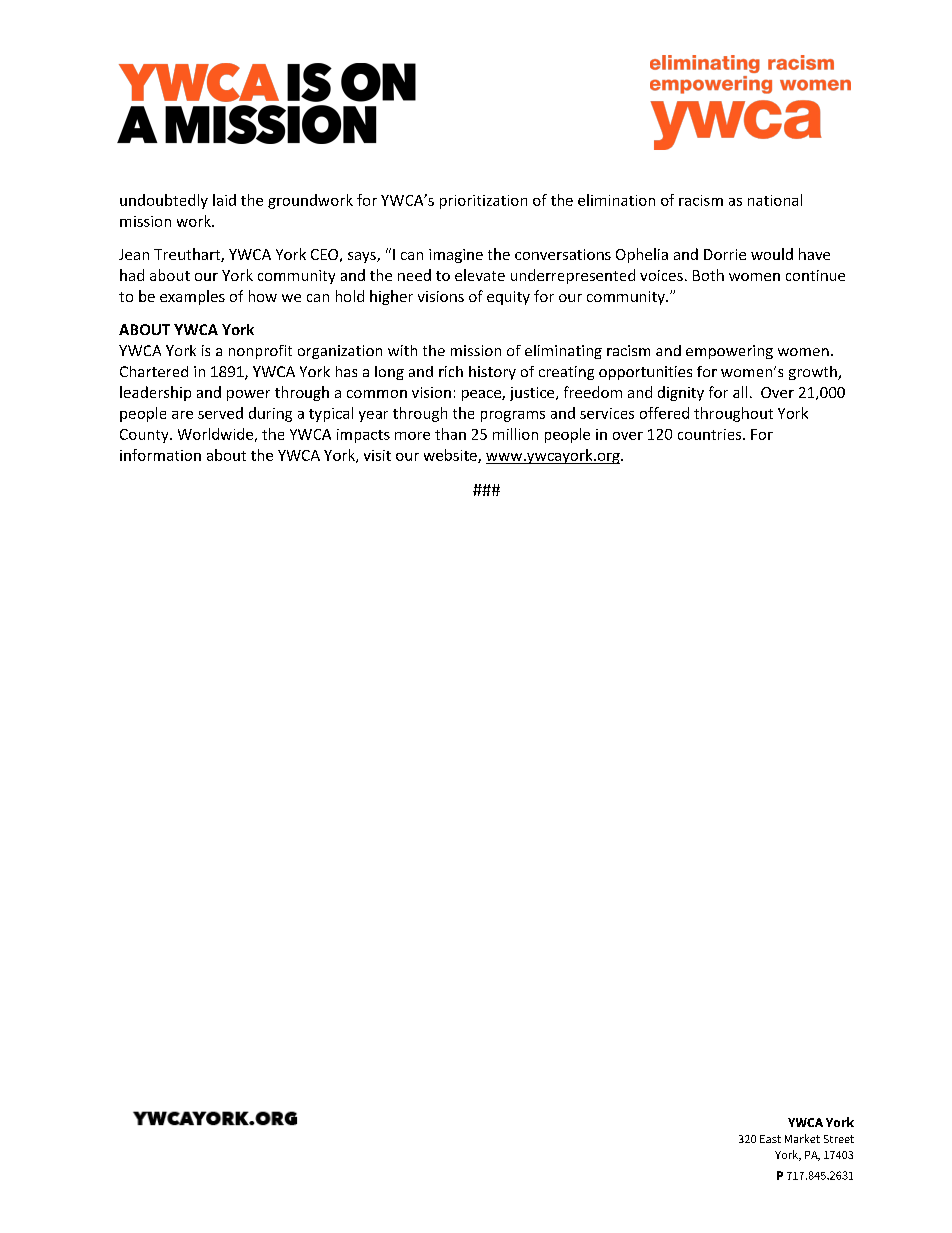  What do you see at coordinates (802, 1138) in the page?
I see `Market` at bounding box center [802, 1138].
